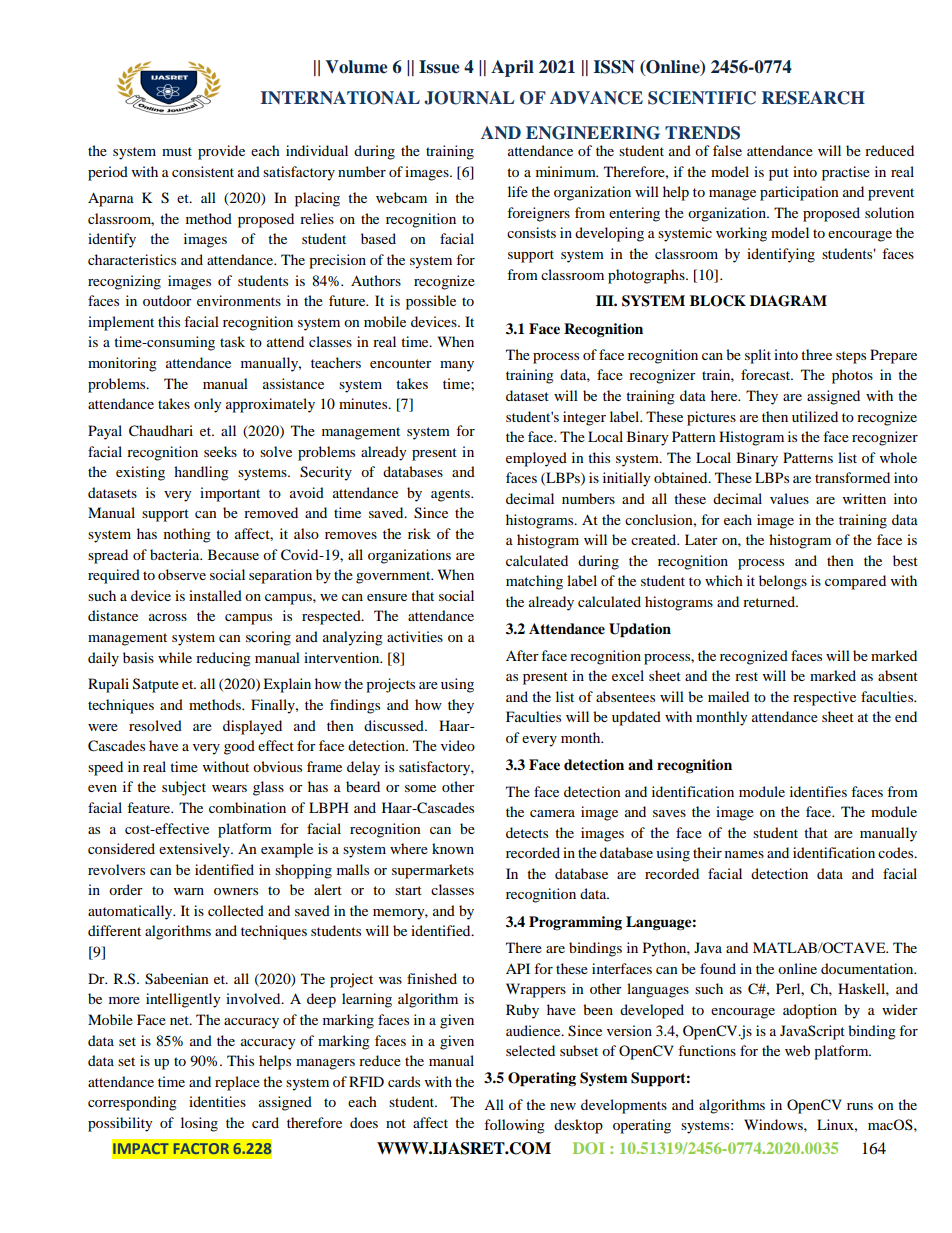  Describe the element at coordinates (184, 788) in the screenshot. I see `subject` at that location.
